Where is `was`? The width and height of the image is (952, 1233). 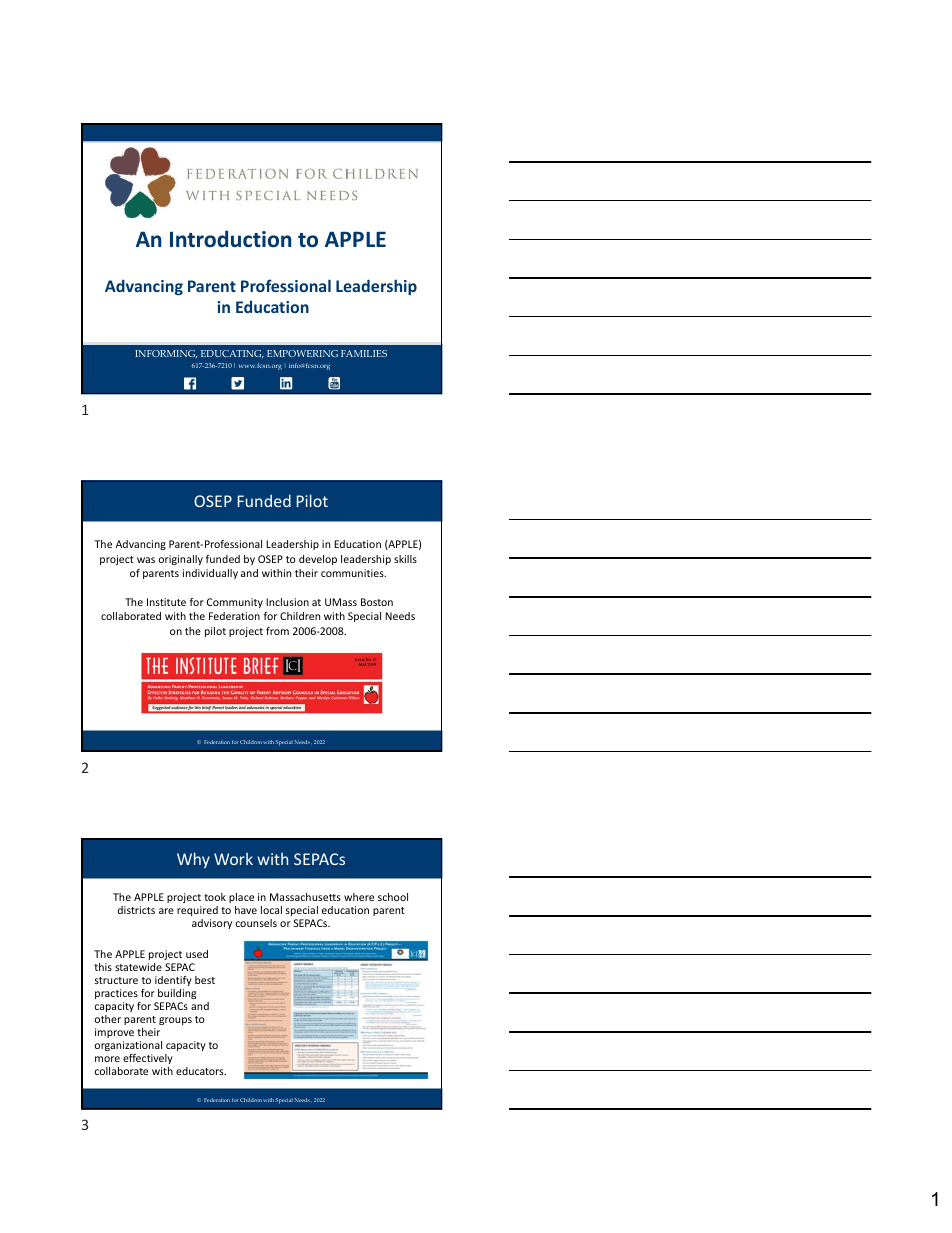 was is located at coordinates (146, 560).
